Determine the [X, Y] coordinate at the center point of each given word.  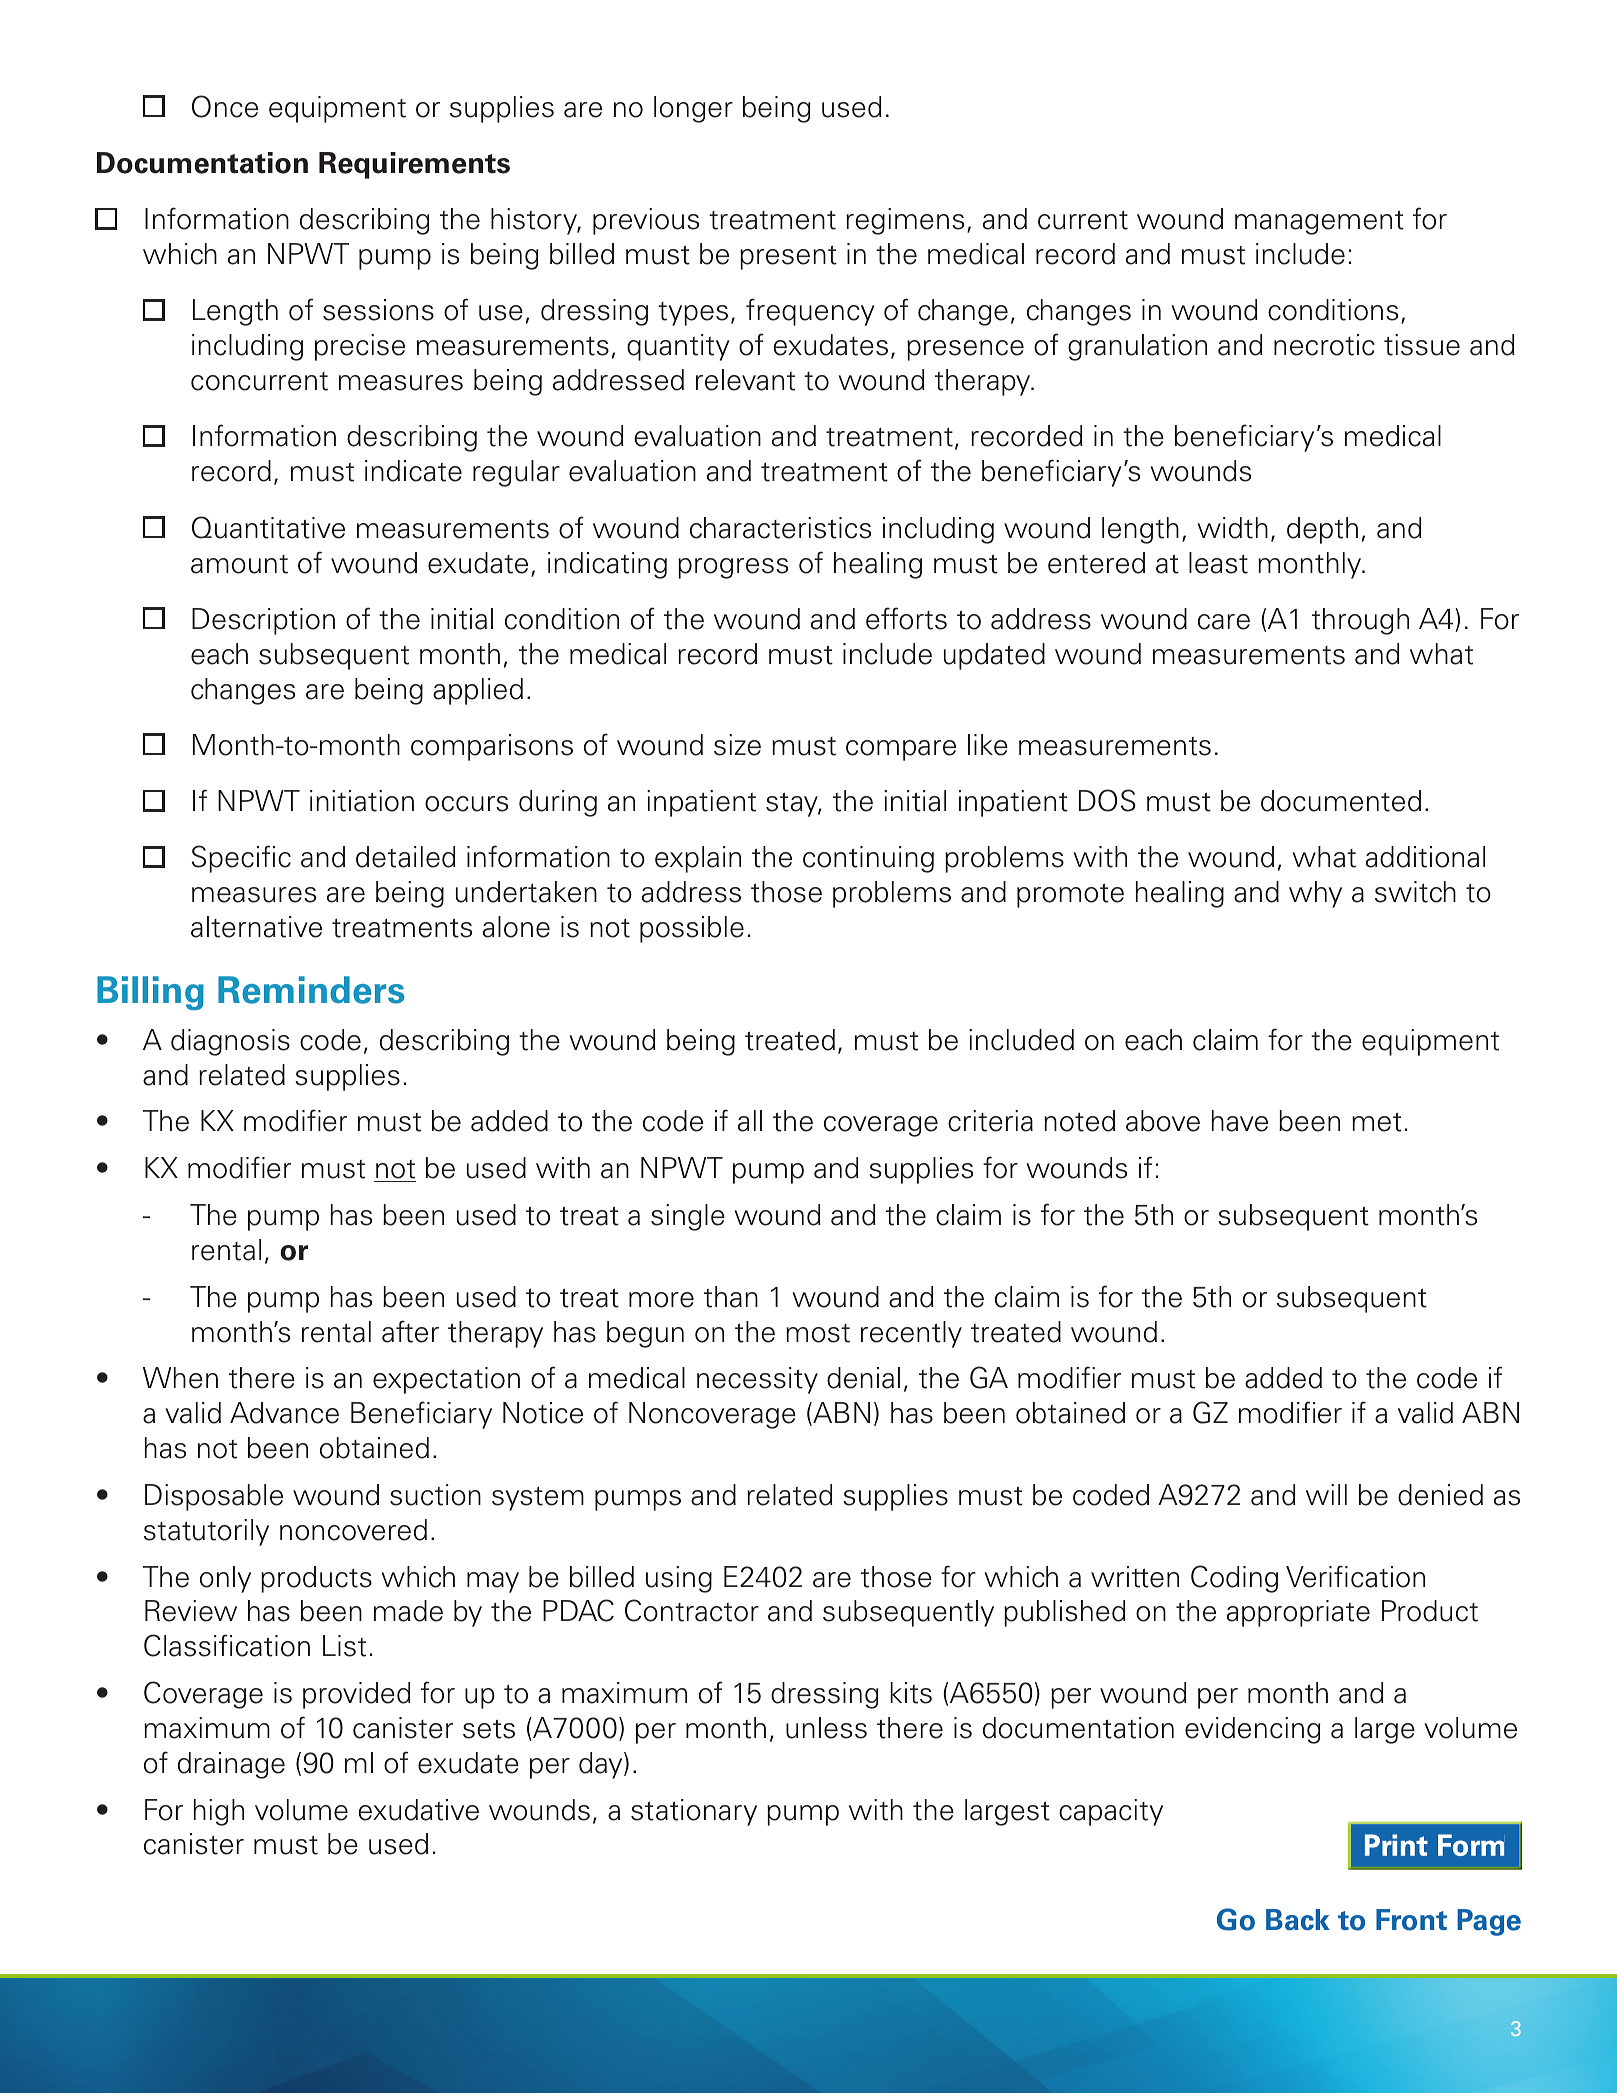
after [410, 1331]
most [818, 1333]
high [219, 1812]
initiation [362, 801]
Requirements [414, 165]
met [1377, 1122]
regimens [905, 221]
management [1319, 222]
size [737, 745]
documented [1341, 801]
